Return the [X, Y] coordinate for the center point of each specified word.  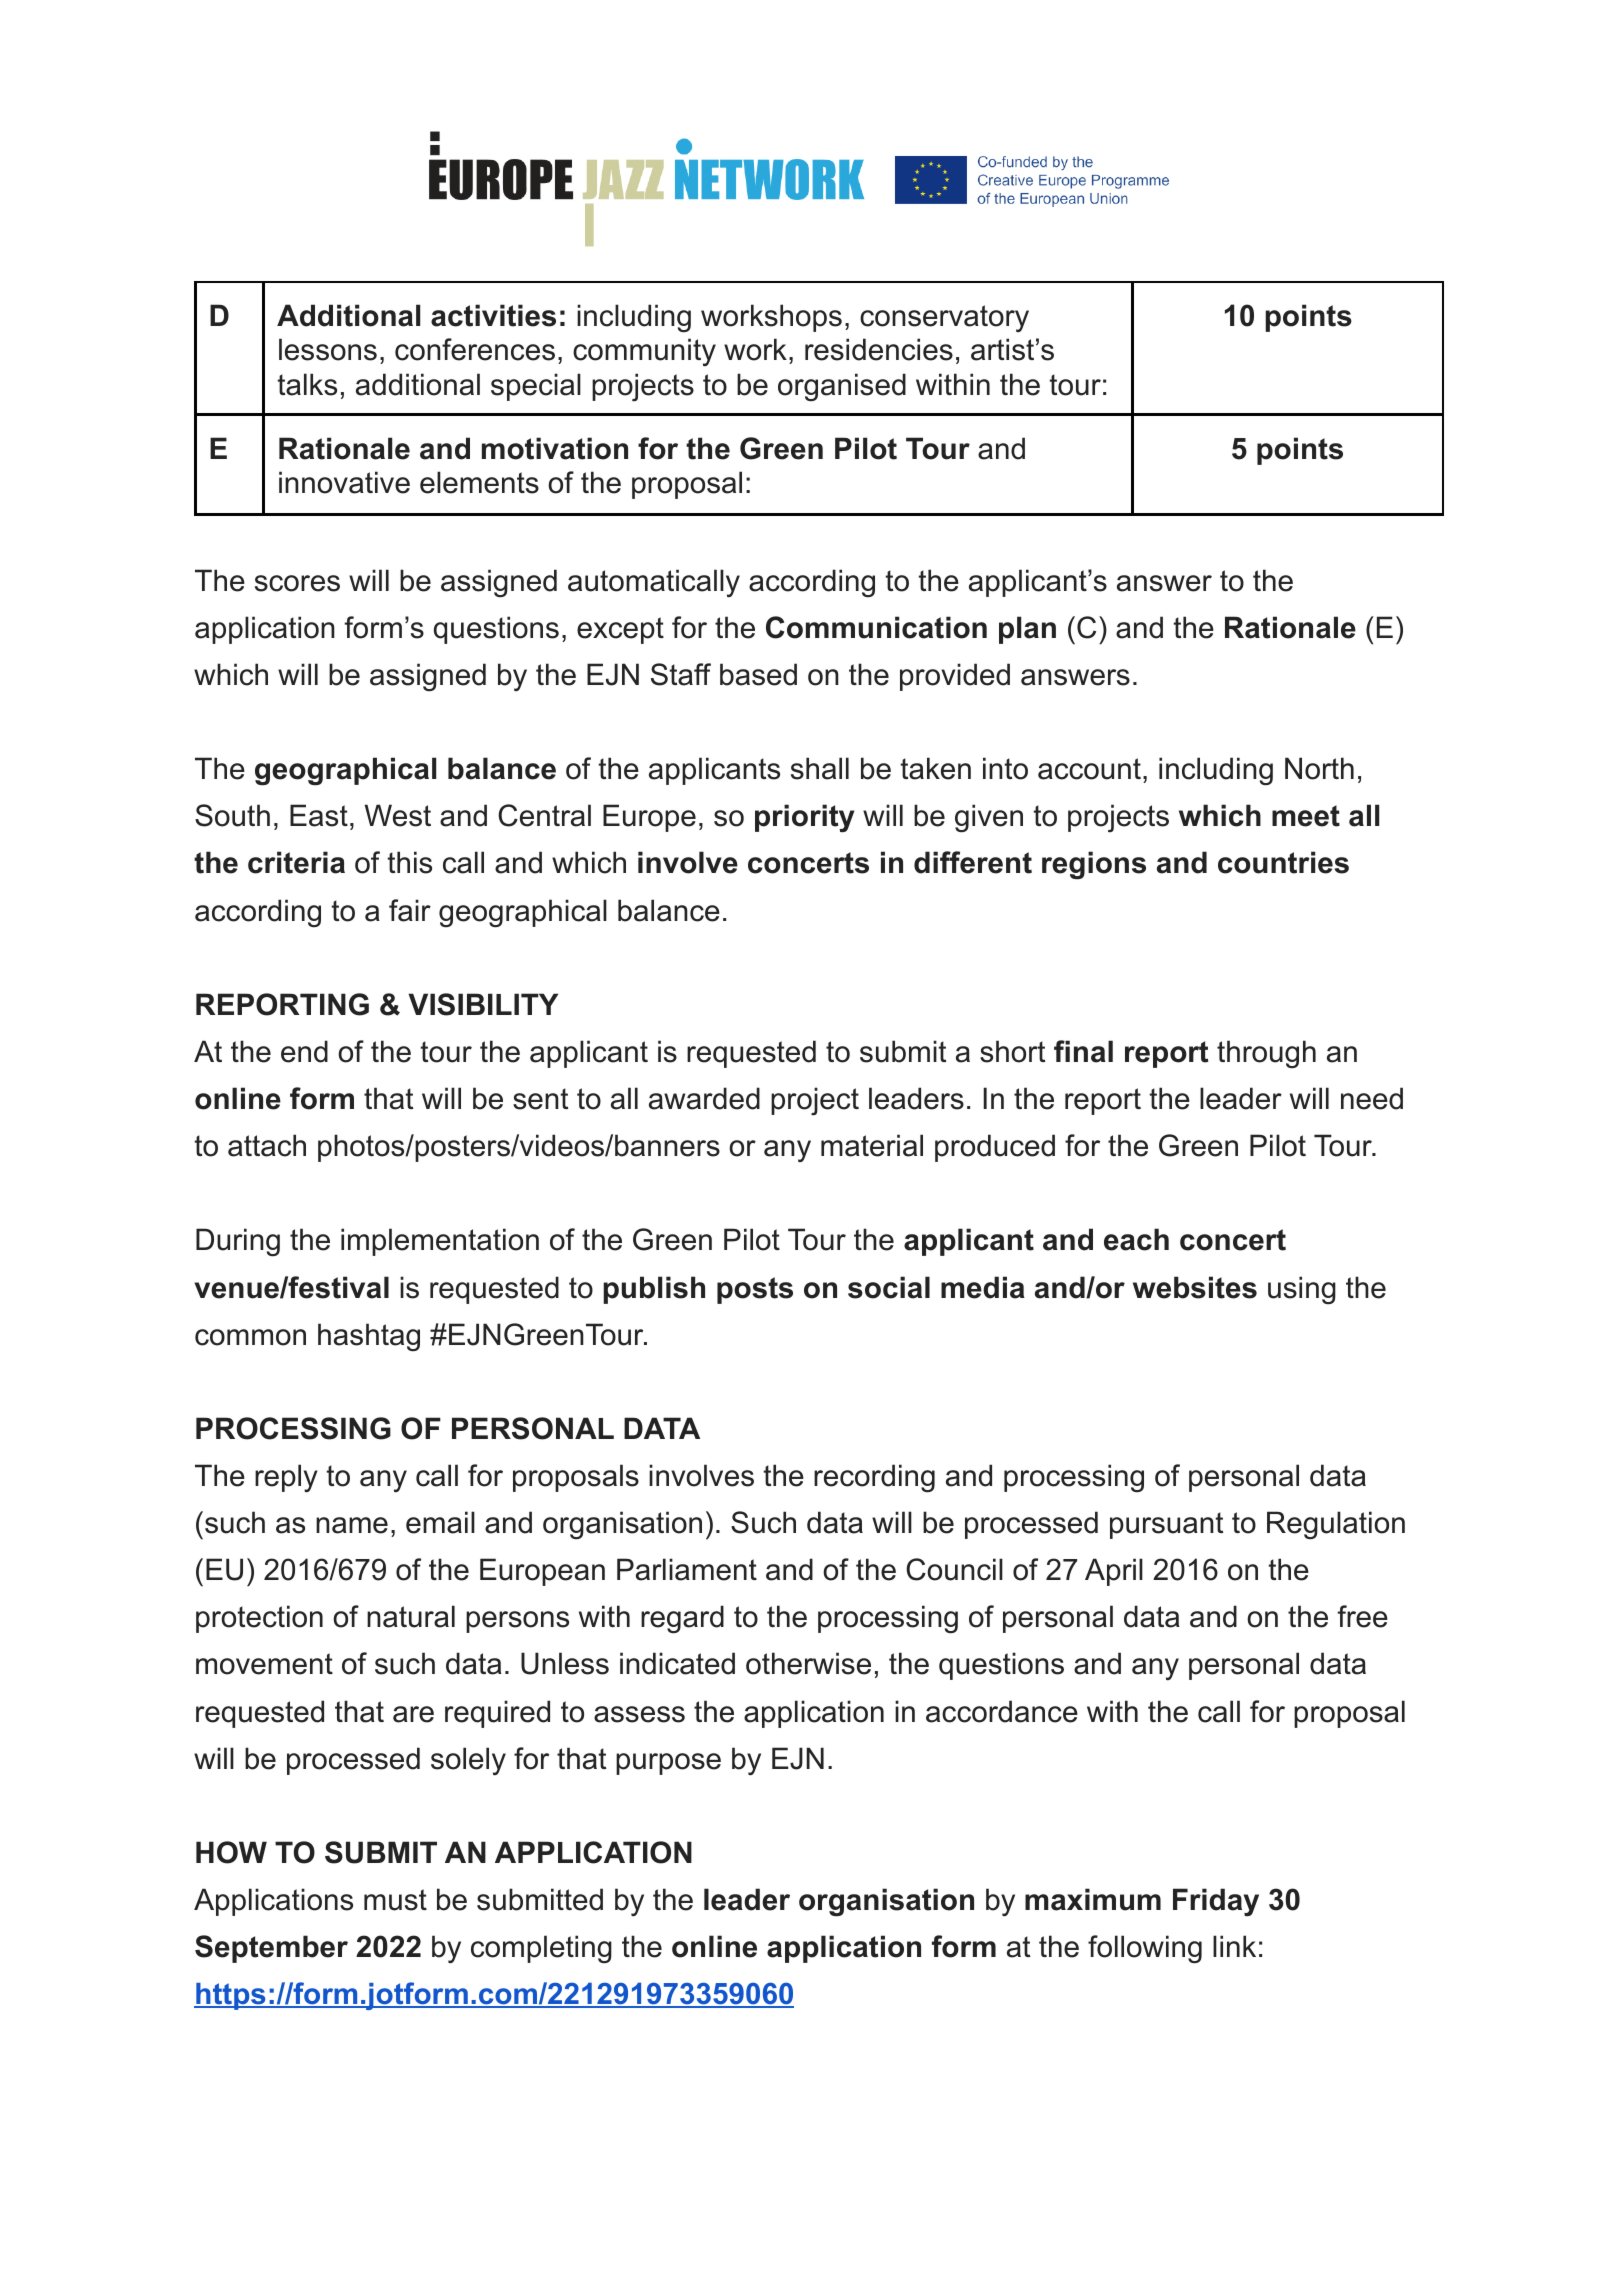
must [395, 1900]
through [1266, 1054]
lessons [328, 349]
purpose [668, 1764]
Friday [1216, 1902]
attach [267, 1145]
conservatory [944, 318]
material [872, 1145]
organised [842, 387]
